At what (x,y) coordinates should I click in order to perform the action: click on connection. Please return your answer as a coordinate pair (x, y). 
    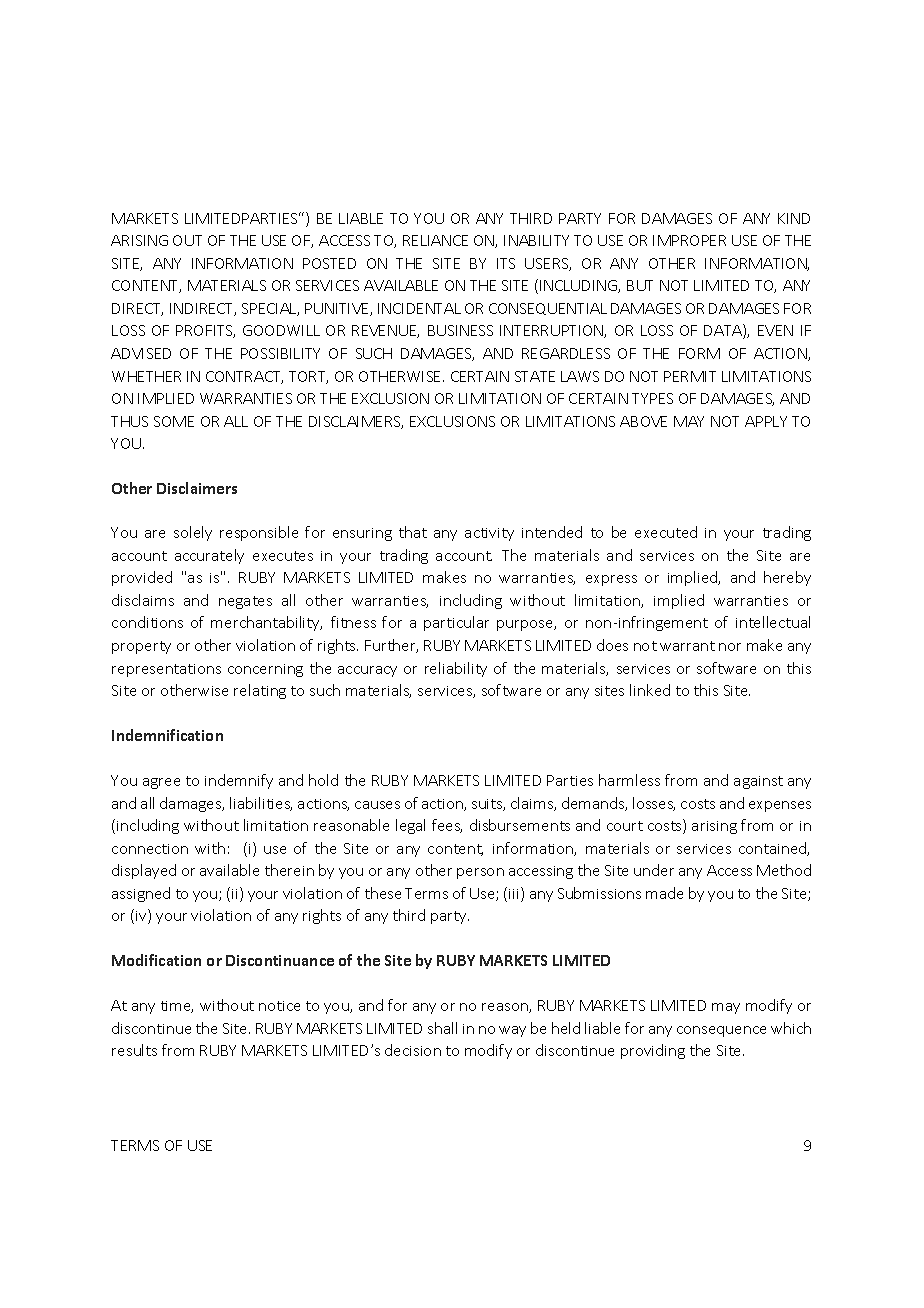
    Looking at the image, I should click on (150, 849).
